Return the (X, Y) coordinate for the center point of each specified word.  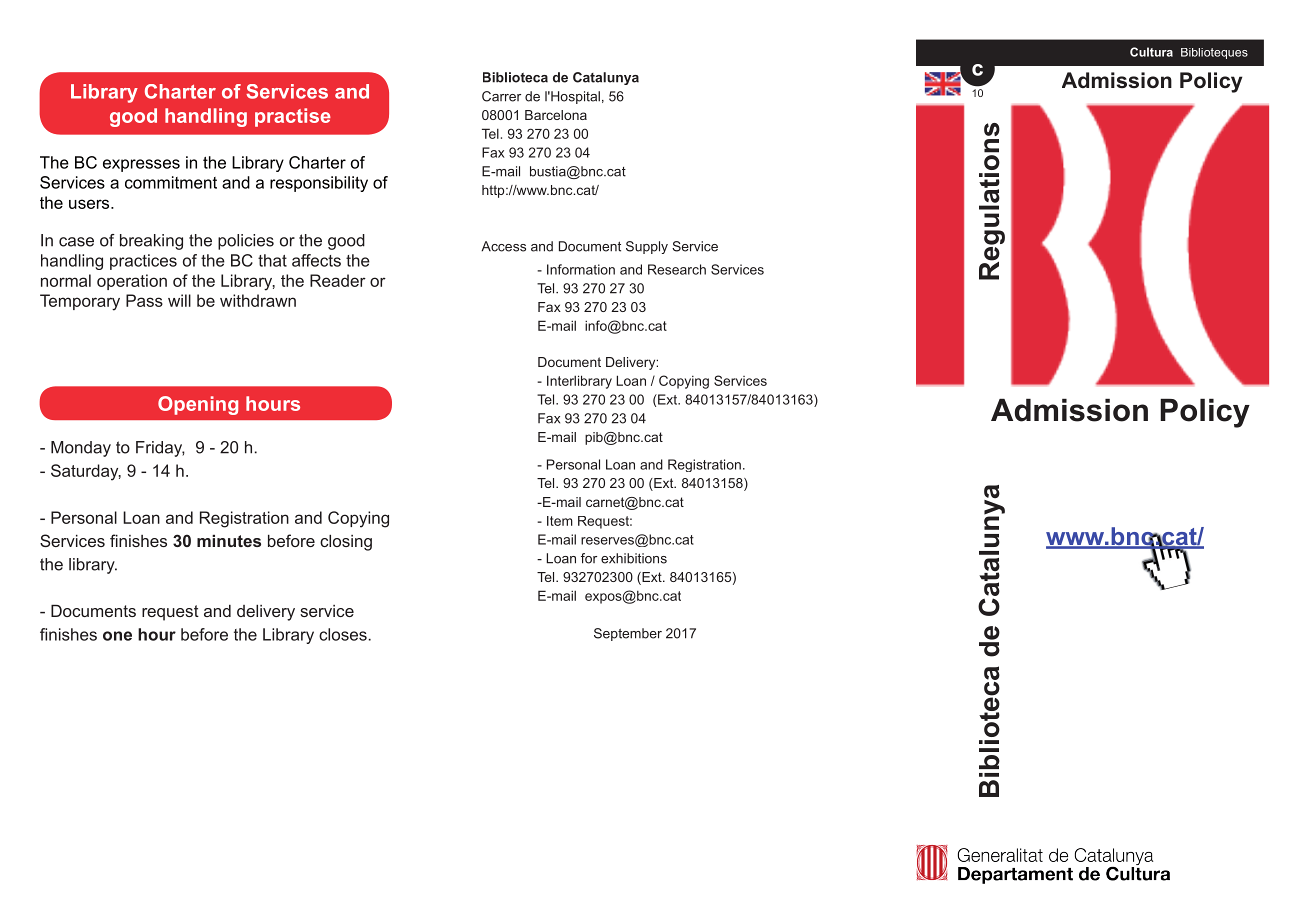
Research (677, 269)
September (628, 634)
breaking (151, 242)
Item (560, 521)
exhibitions (634, 558)
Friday (160, 449)
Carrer (501, 96)
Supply (647, 247)
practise (293, 117)
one (117, 636)
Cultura (1151, 52)
